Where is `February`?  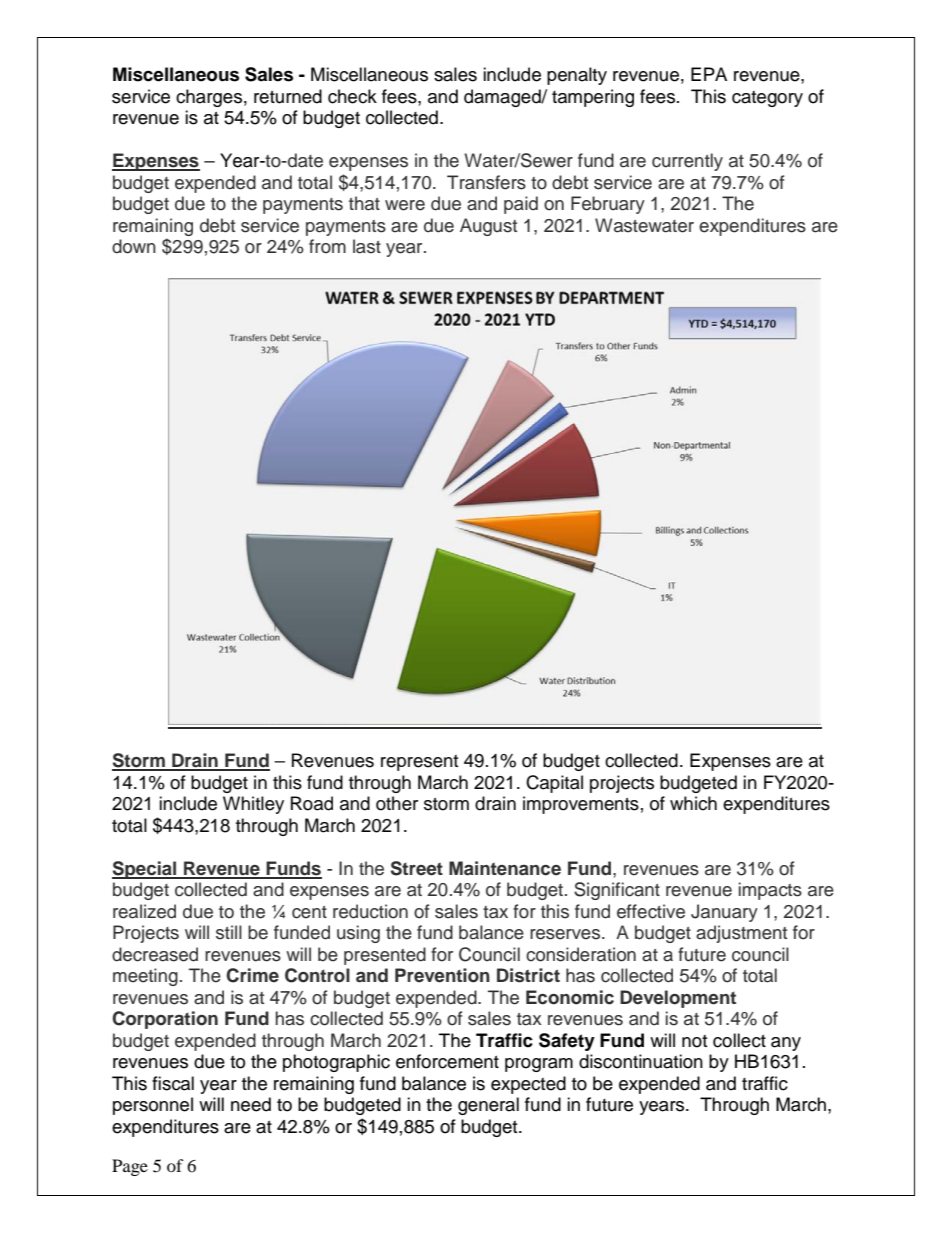 February is located at coordinates (608, 205).
